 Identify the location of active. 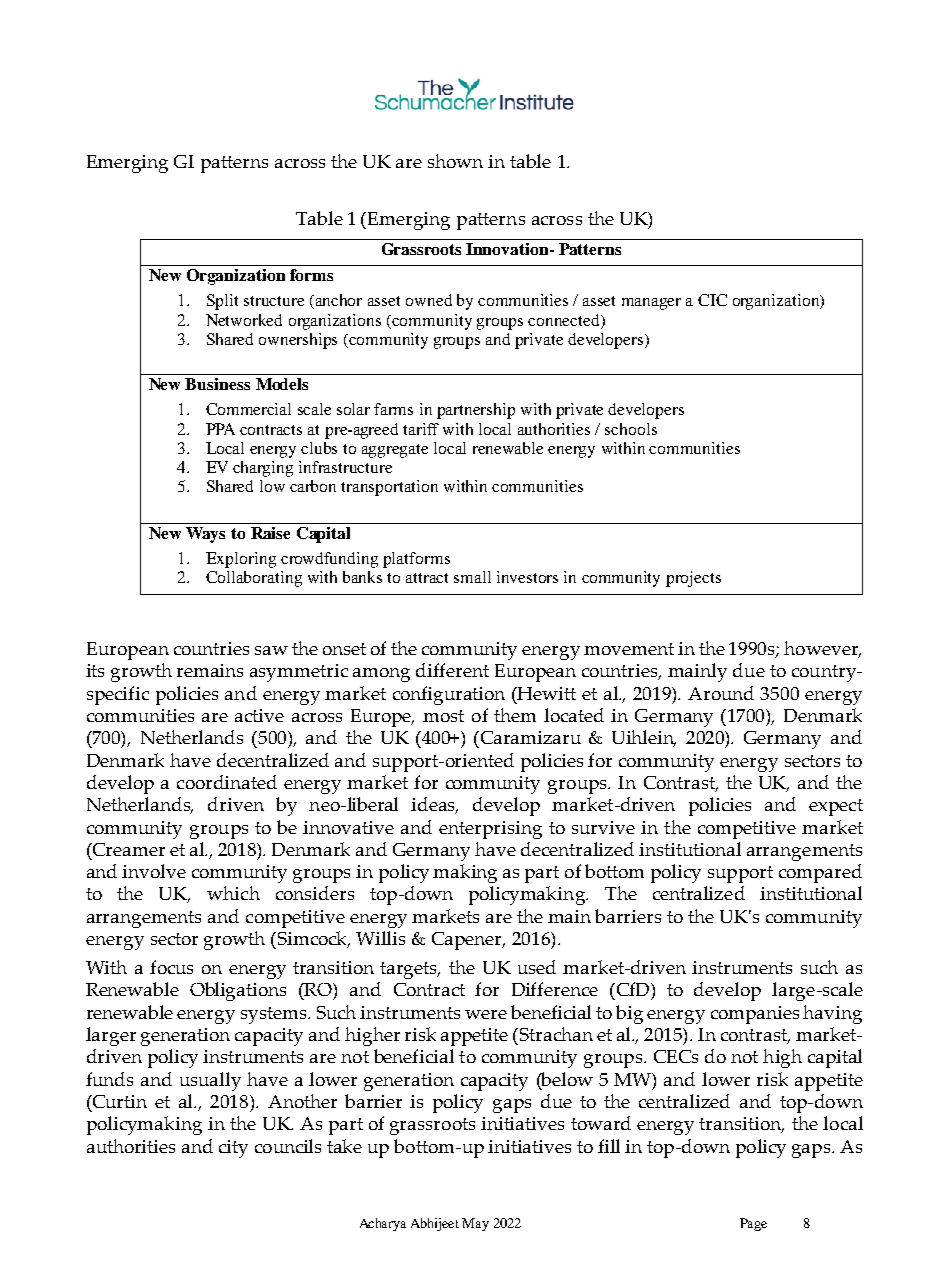
(259, 715).
